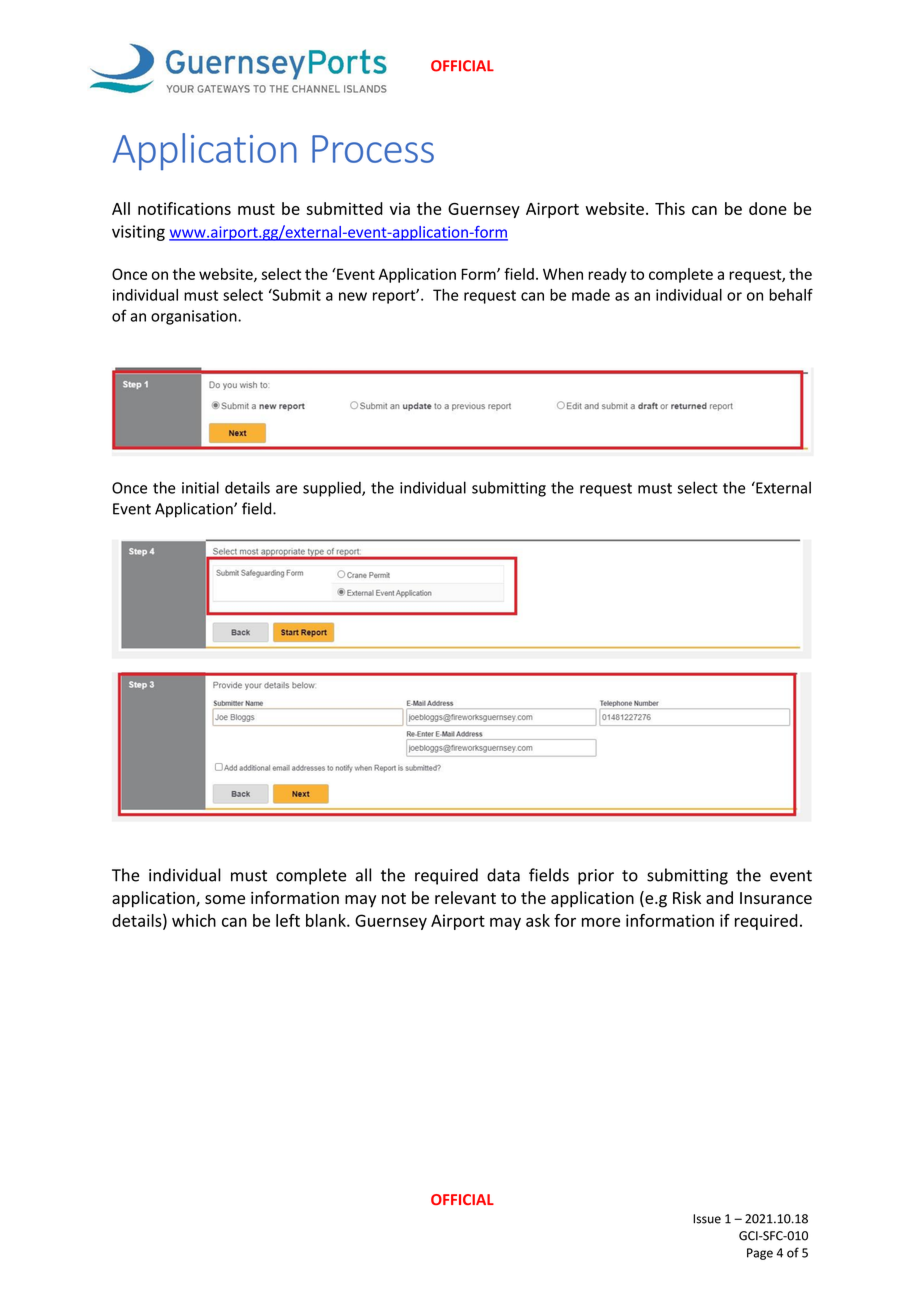 The width and height of the screenshot is (924, 1308). I want to click on via, so click(400, 208).
